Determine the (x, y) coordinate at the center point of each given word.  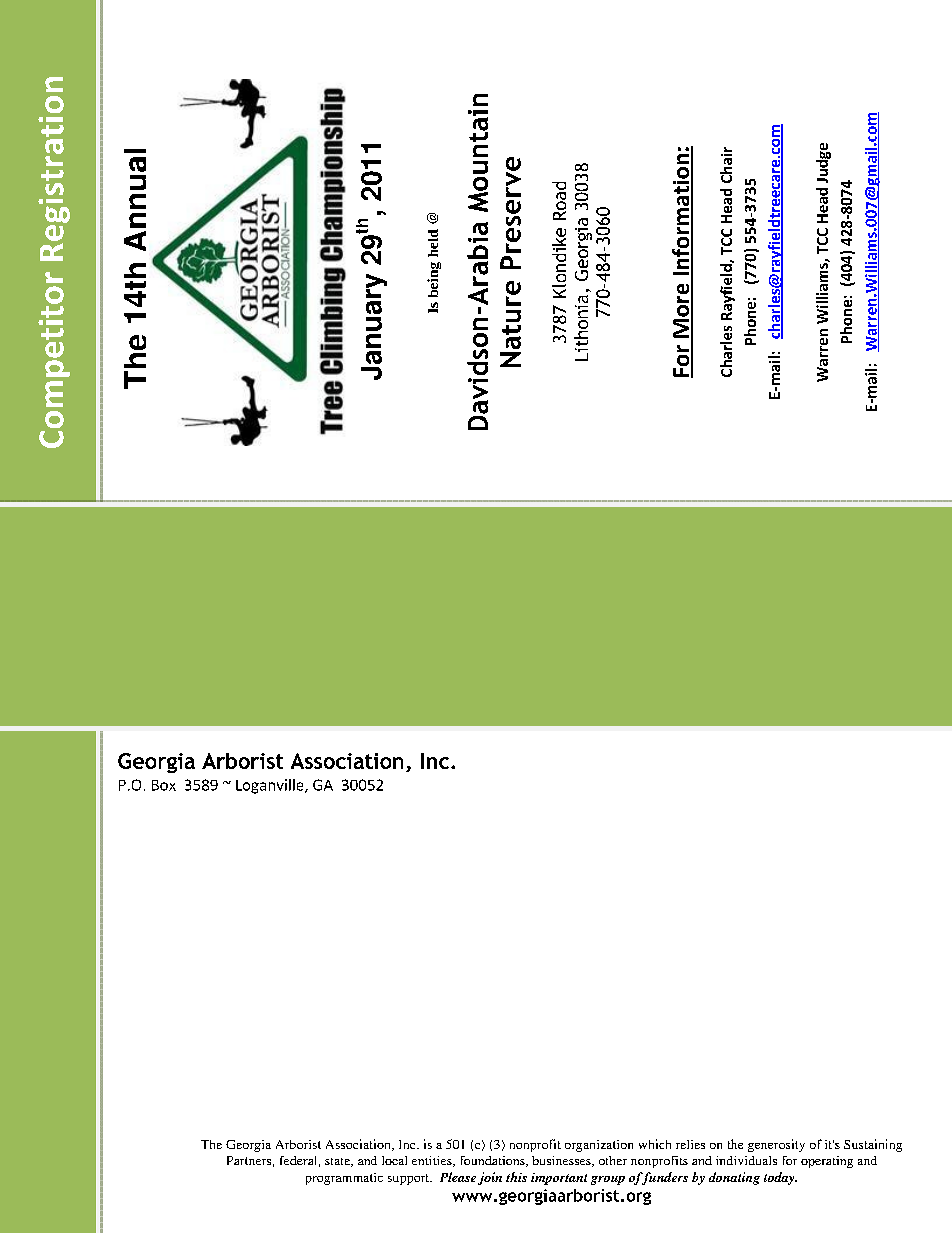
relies (690, 1144)
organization (599, 1146)
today (780, 1178)
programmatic (344, 1179)
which (655, 1144)
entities (433, 1161)
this (516, 1177)
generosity (776, 1145)
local (394, 1160)
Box (164, 785)
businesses (562, 1161)
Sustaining (873, 1145)
